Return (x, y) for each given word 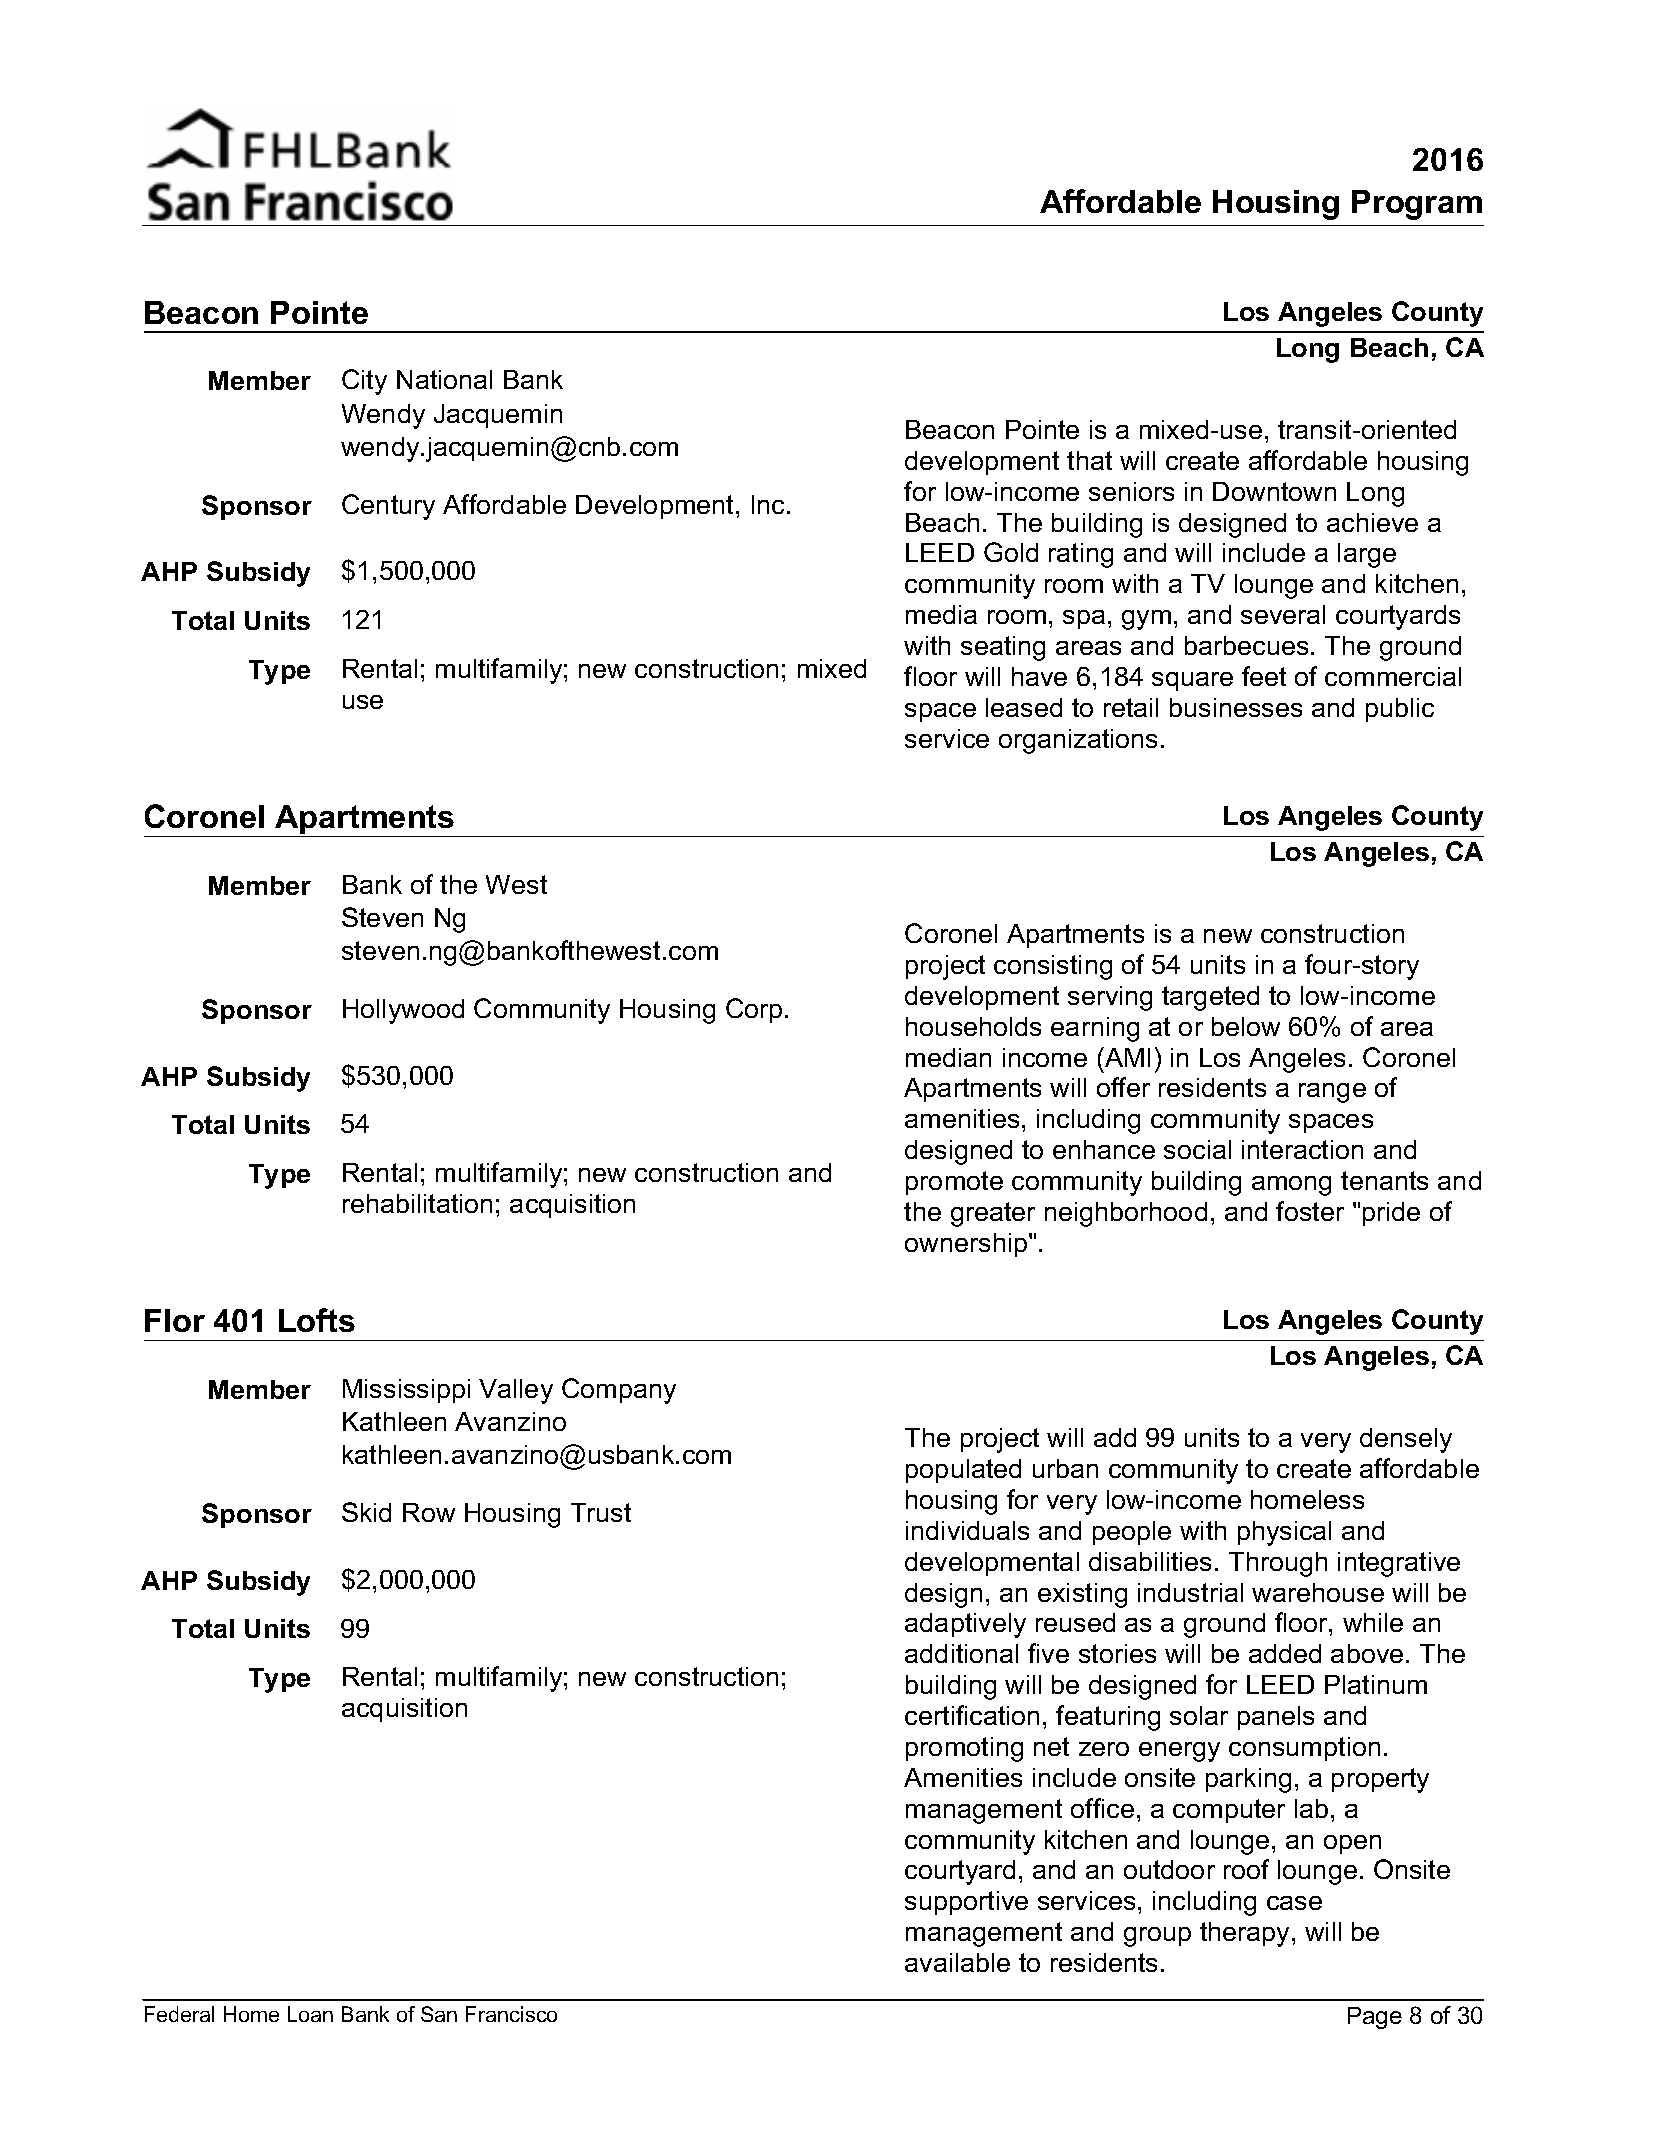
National (444, 379)
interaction (1302, 1149)
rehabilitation (417, 1203)
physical (1284, 1533)
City (364, 382)
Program (1417, 205)
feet (1264, 676)
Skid (366, 1512)
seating (1003, 648)
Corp (754, 1010)
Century (388, 507)
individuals (967, 1530)
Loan (310, 2014)
